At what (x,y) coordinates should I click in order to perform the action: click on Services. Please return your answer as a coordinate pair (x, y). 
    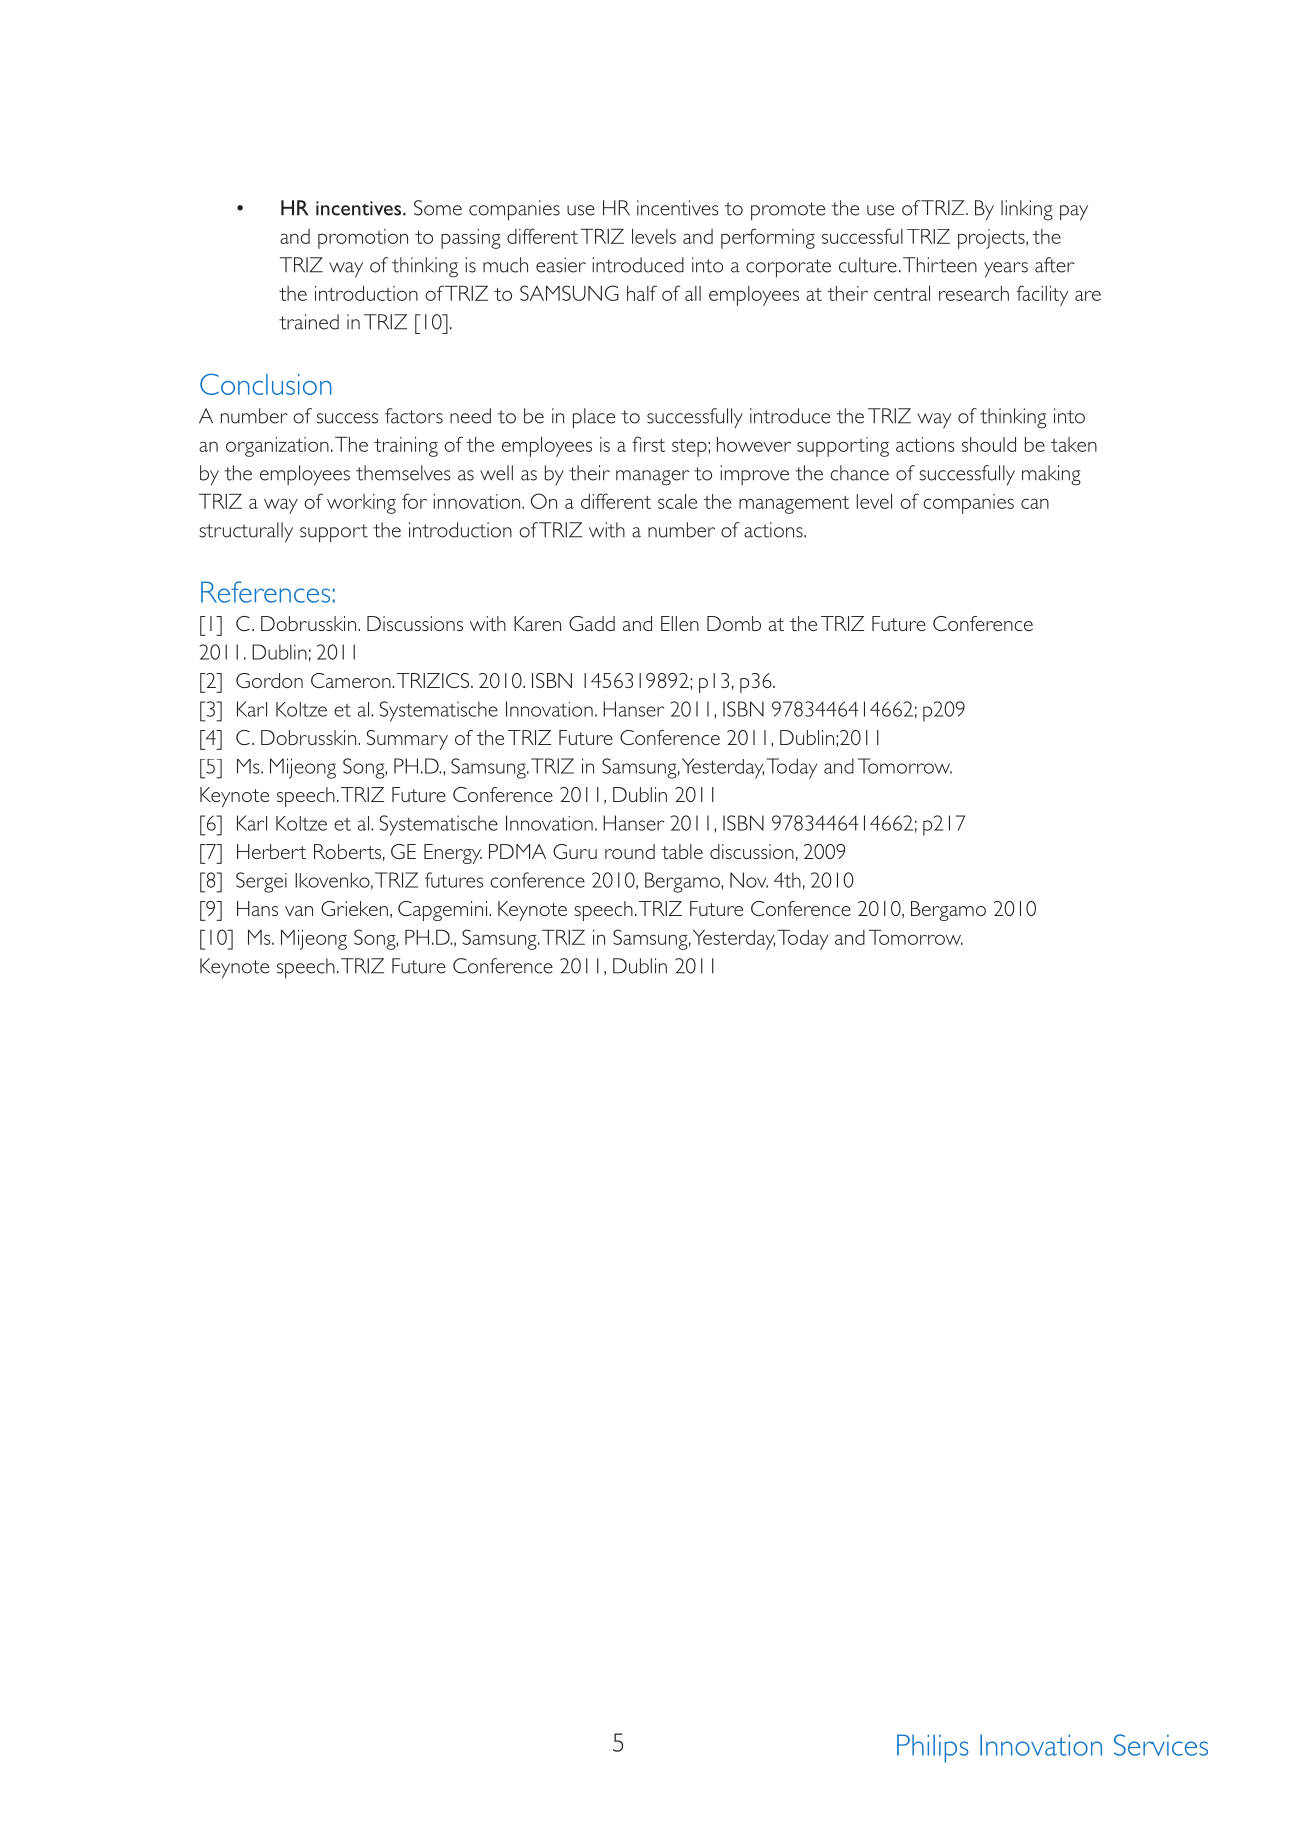
    Looking at the image, I should click on (1161, 1745).
